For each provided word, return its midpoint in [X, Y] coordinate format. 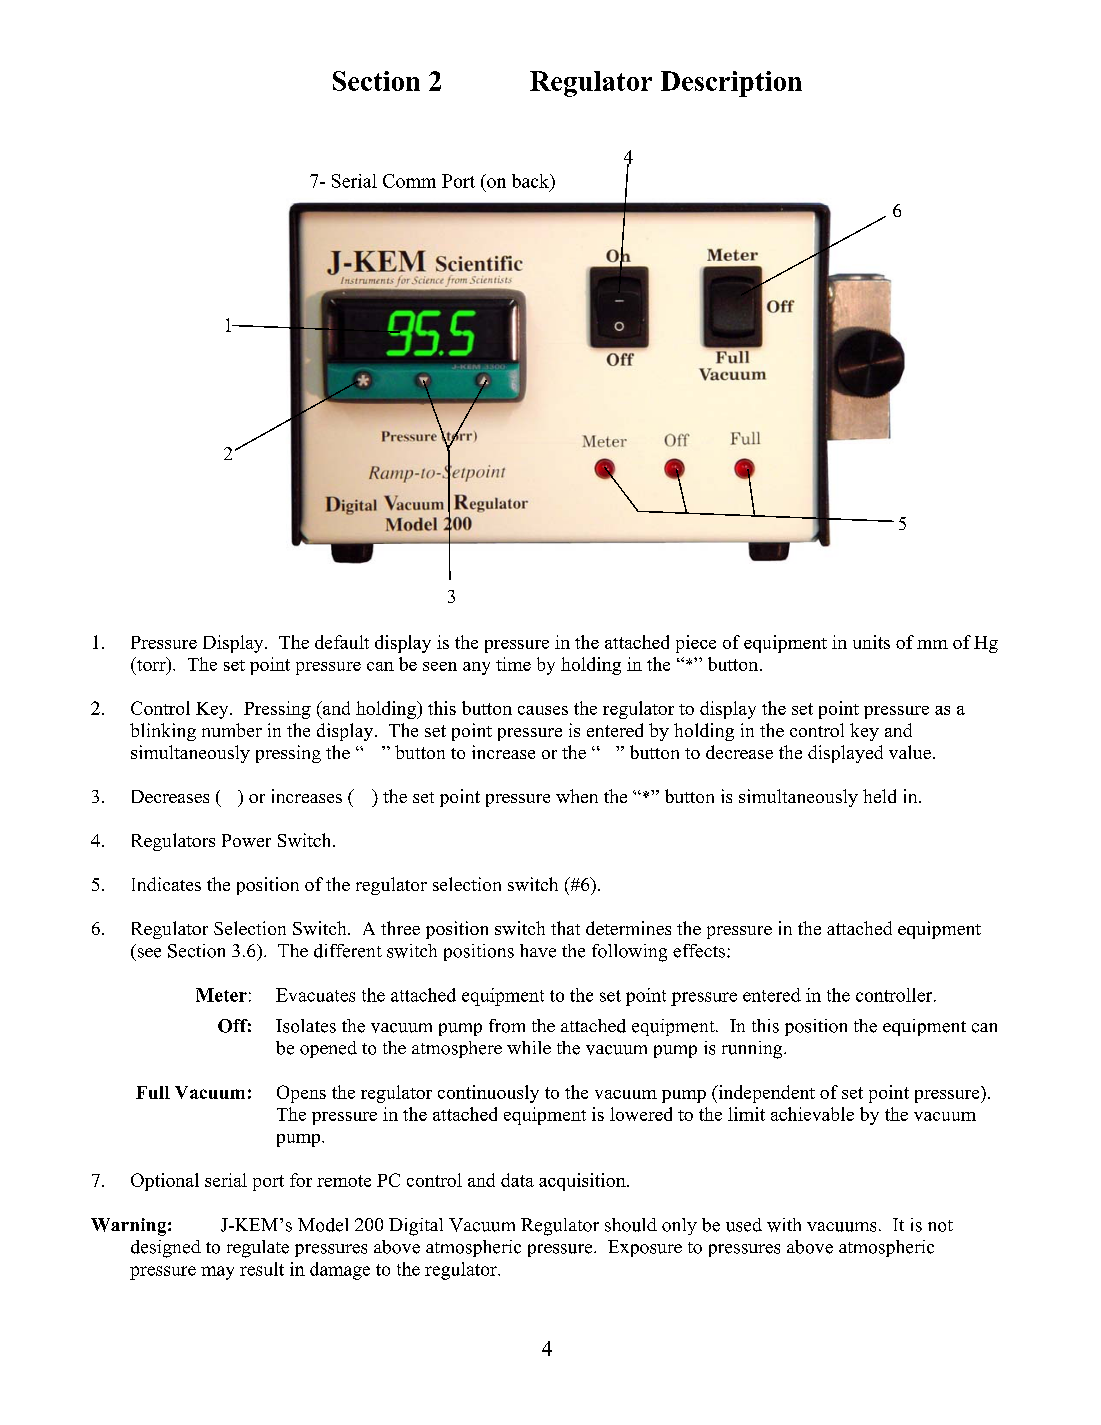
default [342, 642]
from [507, 1026]
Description [731, 84]
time [513, 664]
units [871, 642]
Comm [409, 181]
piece [696, 644]
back [532, 182]
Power [246, 840]
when [577, 796]
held [879, 796]
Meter [221, 995]
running [753, 1050]
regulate [258, 1249]
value [910, 752]
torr [151, 665]
